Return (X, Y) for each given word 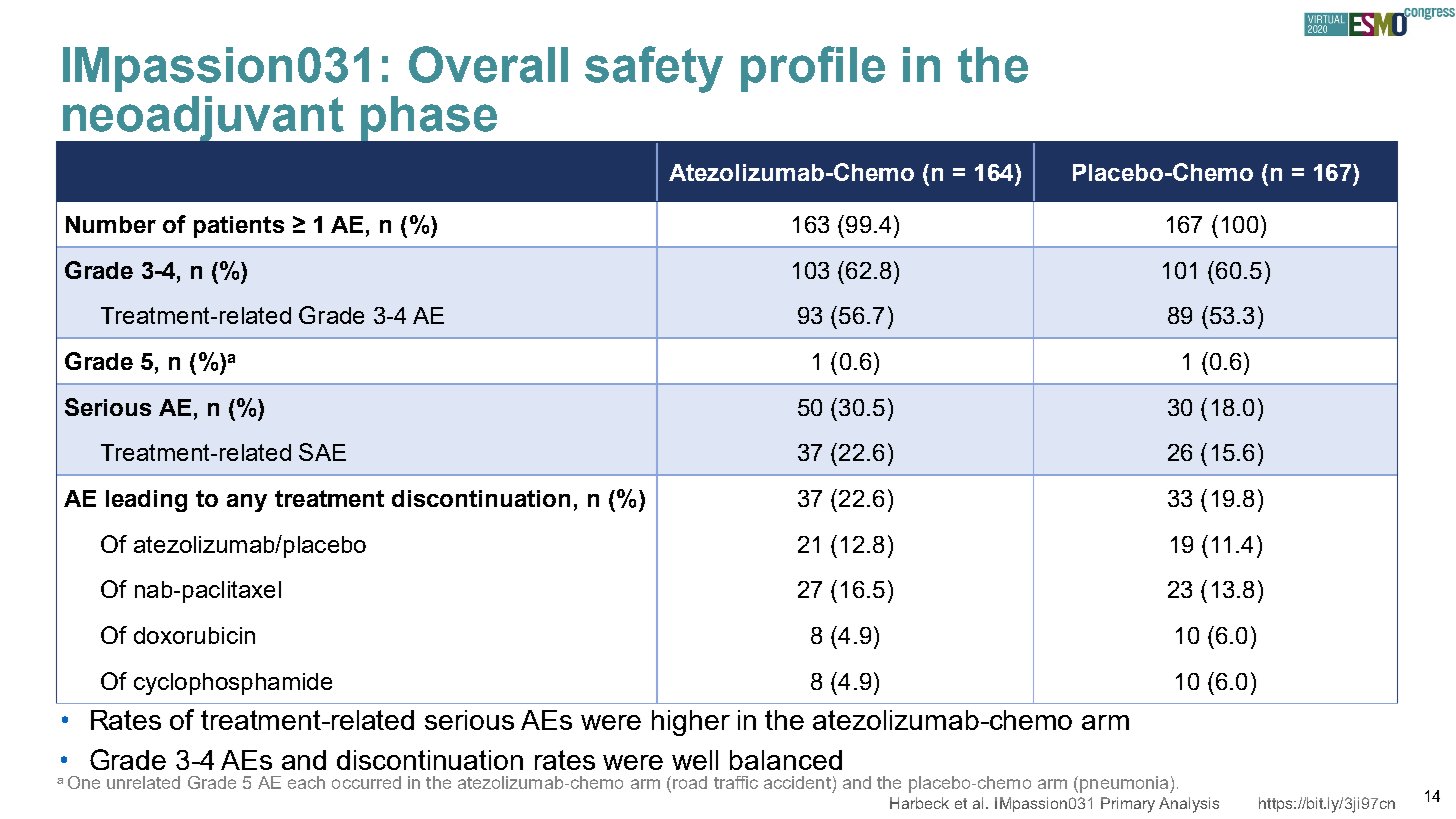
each (306, 782)
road (690, 782)
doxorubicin (194, 635)
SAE (322, 452)
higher (691, 723)
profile (813, 69)
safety (654, 69)
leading (146, 501)
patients (239, 227)
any (247, 503)
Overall (488, 64)
